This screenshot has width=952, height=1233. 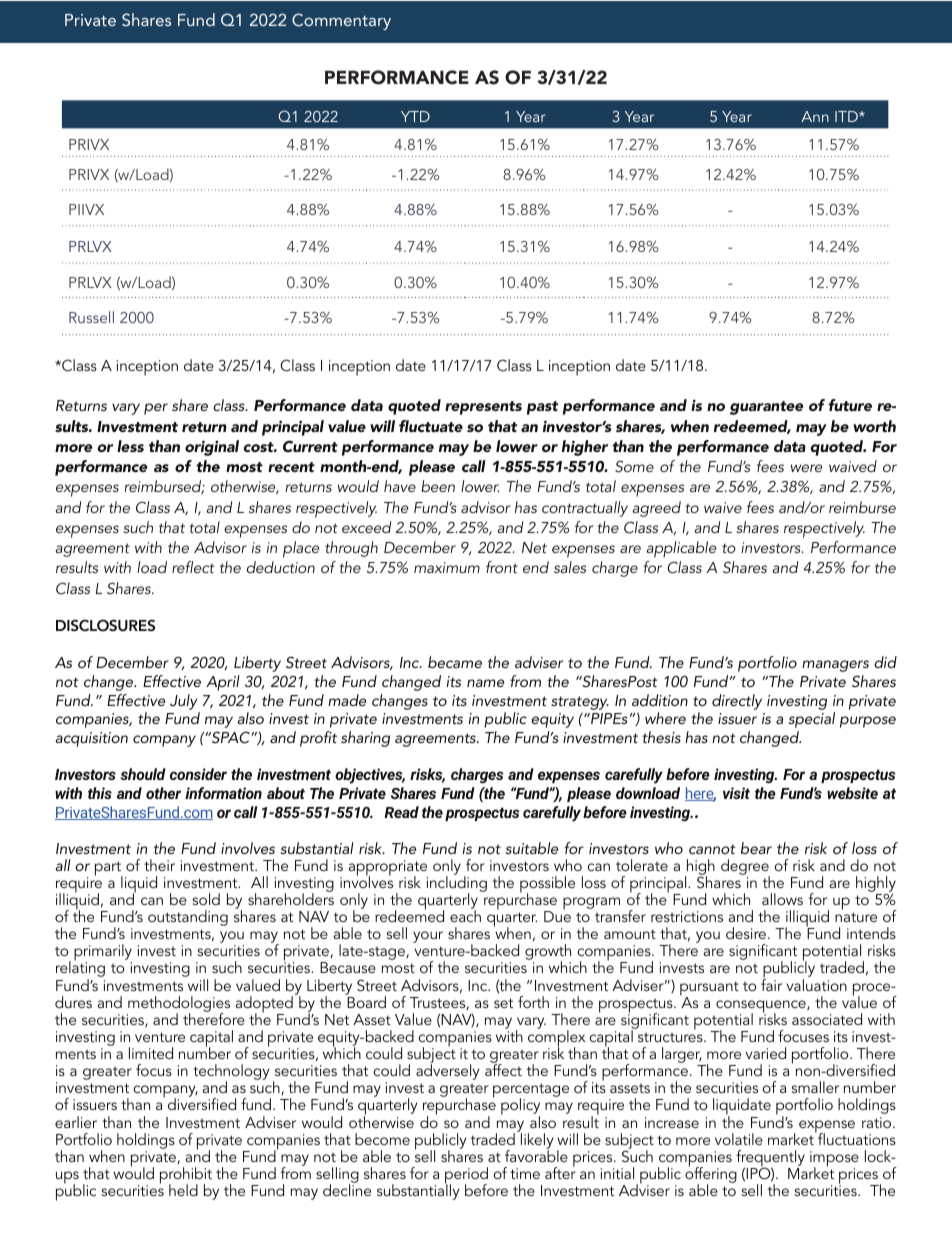 What do you see at coordinates (193, 567) in the screenshot?
I see `reflect` at bounding box center [193, 567].
